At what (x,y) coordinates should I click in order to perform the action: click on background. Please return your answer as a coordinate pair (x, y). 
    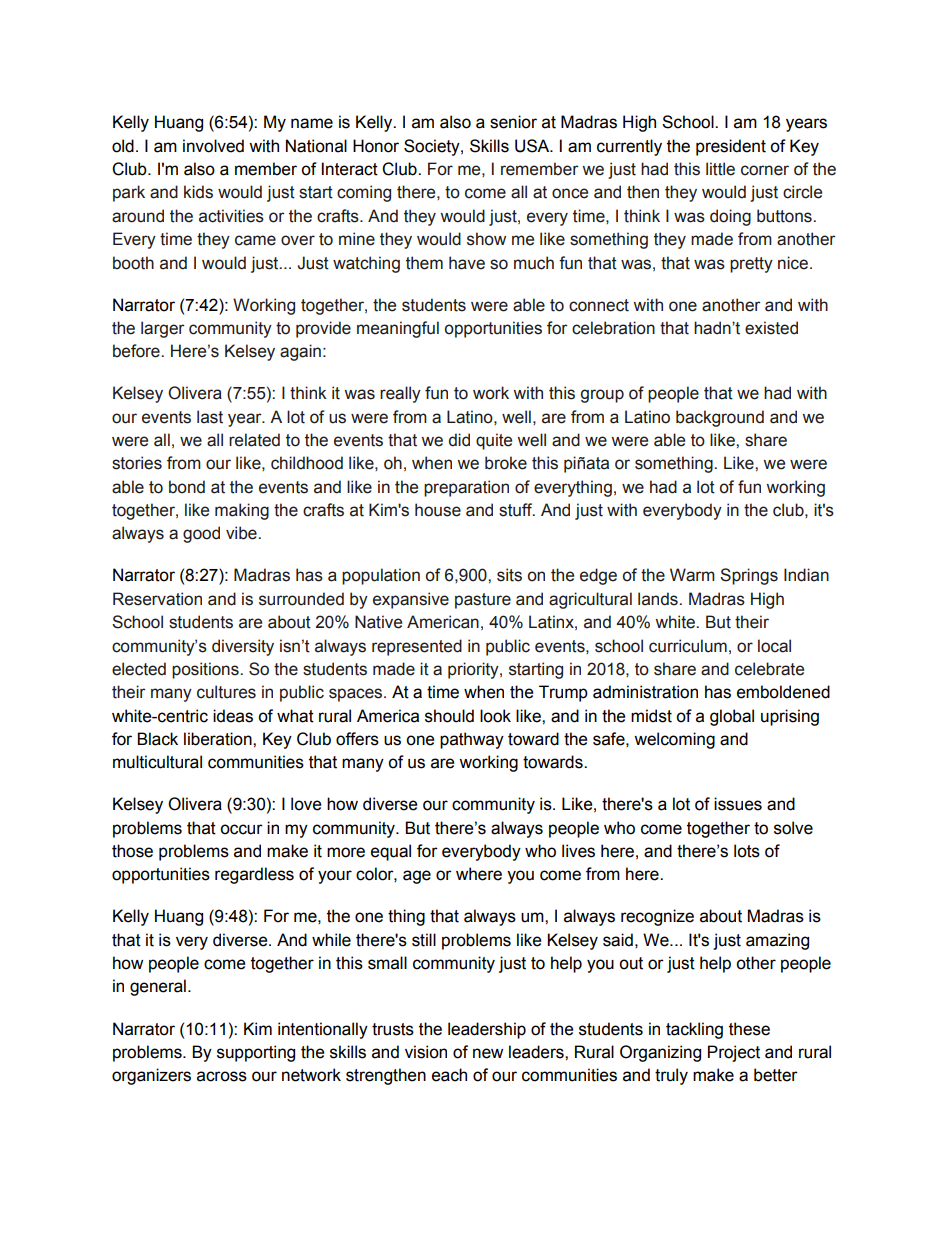
    Looking at the image, I should click on (720, 418).
